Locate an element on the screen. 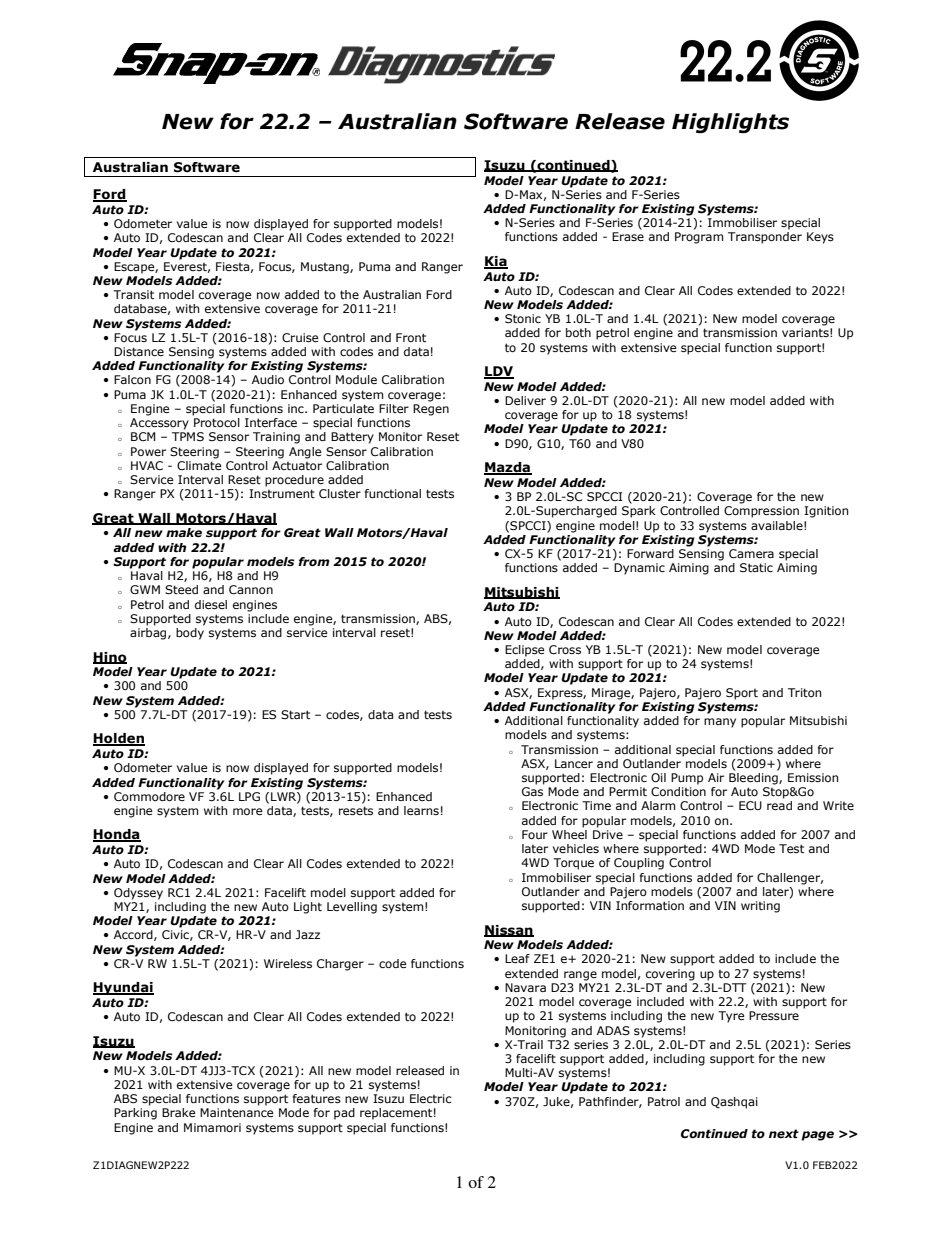  Electric is located at coordinates (431, 1098).
